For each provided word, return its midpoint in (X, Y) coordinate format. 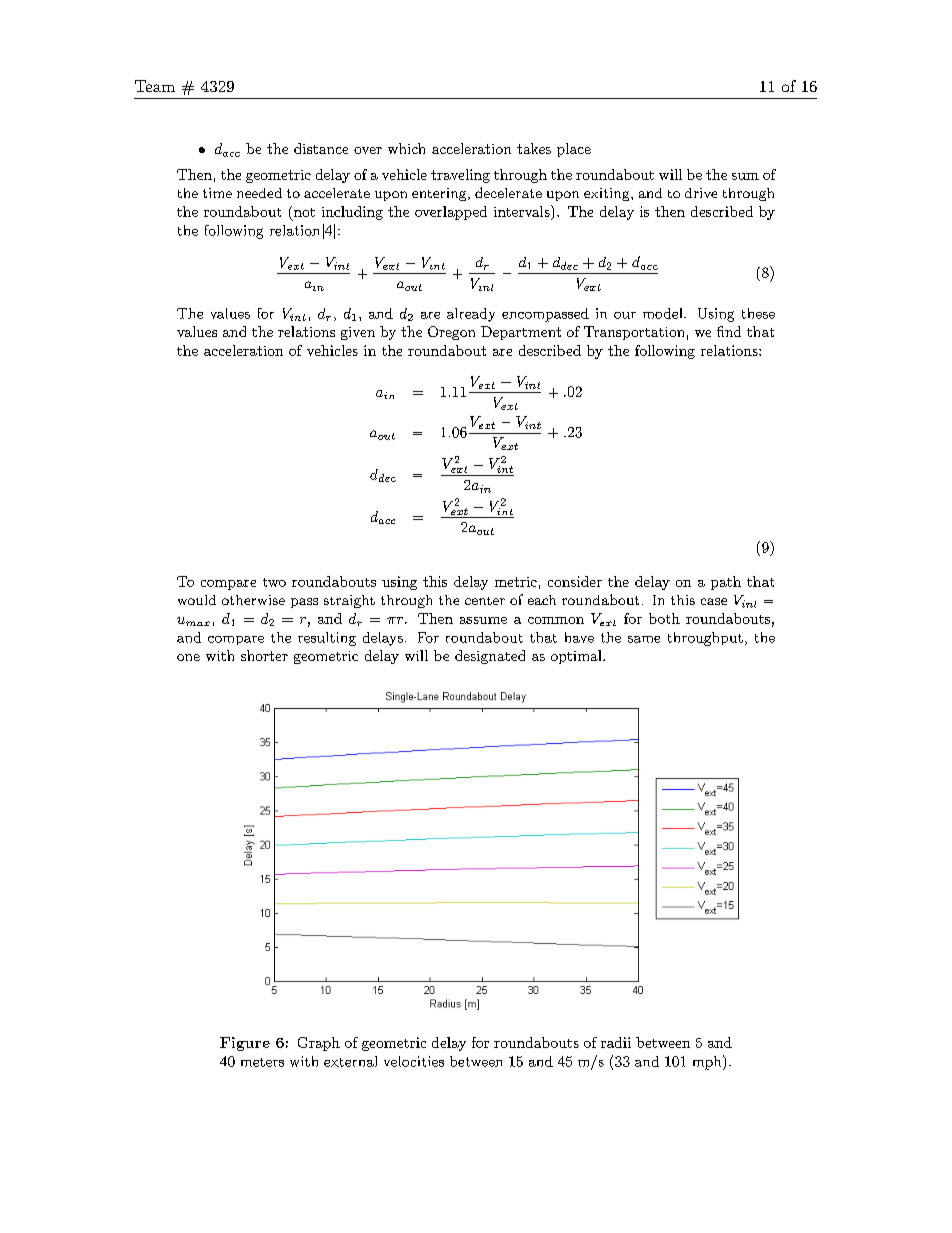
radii (616, 1042)
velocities (414, 1061)
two (274, 582)
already (471, 315)
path (726, 583)
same (644, 639)
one (188, 657)
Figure (245, 1044)
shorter (264, 655)
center (485, 601)
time (217, 193)
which (406, 148)
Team (155, 86)
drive (701, 193)
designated (490, 657)
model (664, 313)
